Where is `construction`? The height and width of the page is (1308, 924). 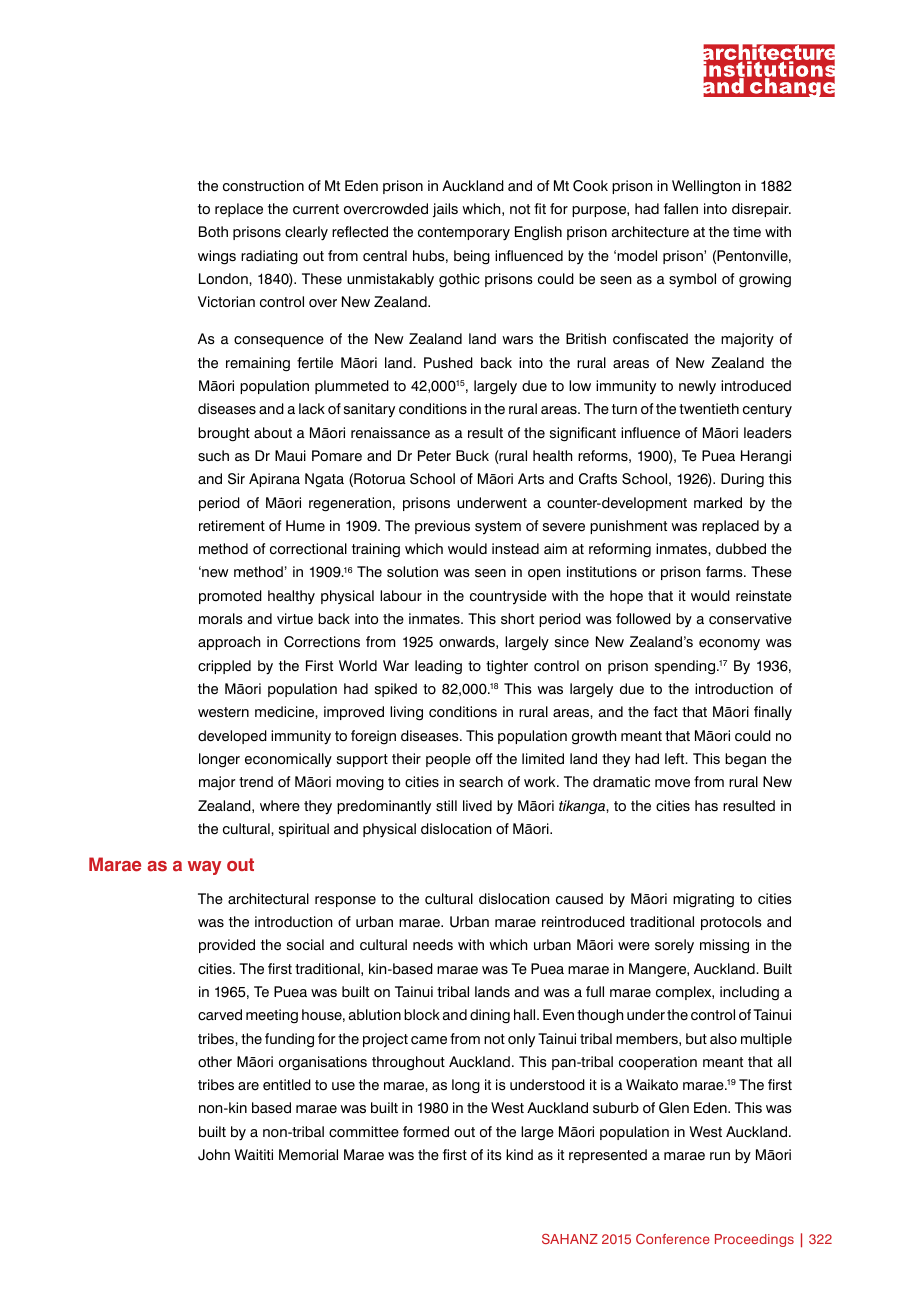
construction is located at coordinates (263, 186).
